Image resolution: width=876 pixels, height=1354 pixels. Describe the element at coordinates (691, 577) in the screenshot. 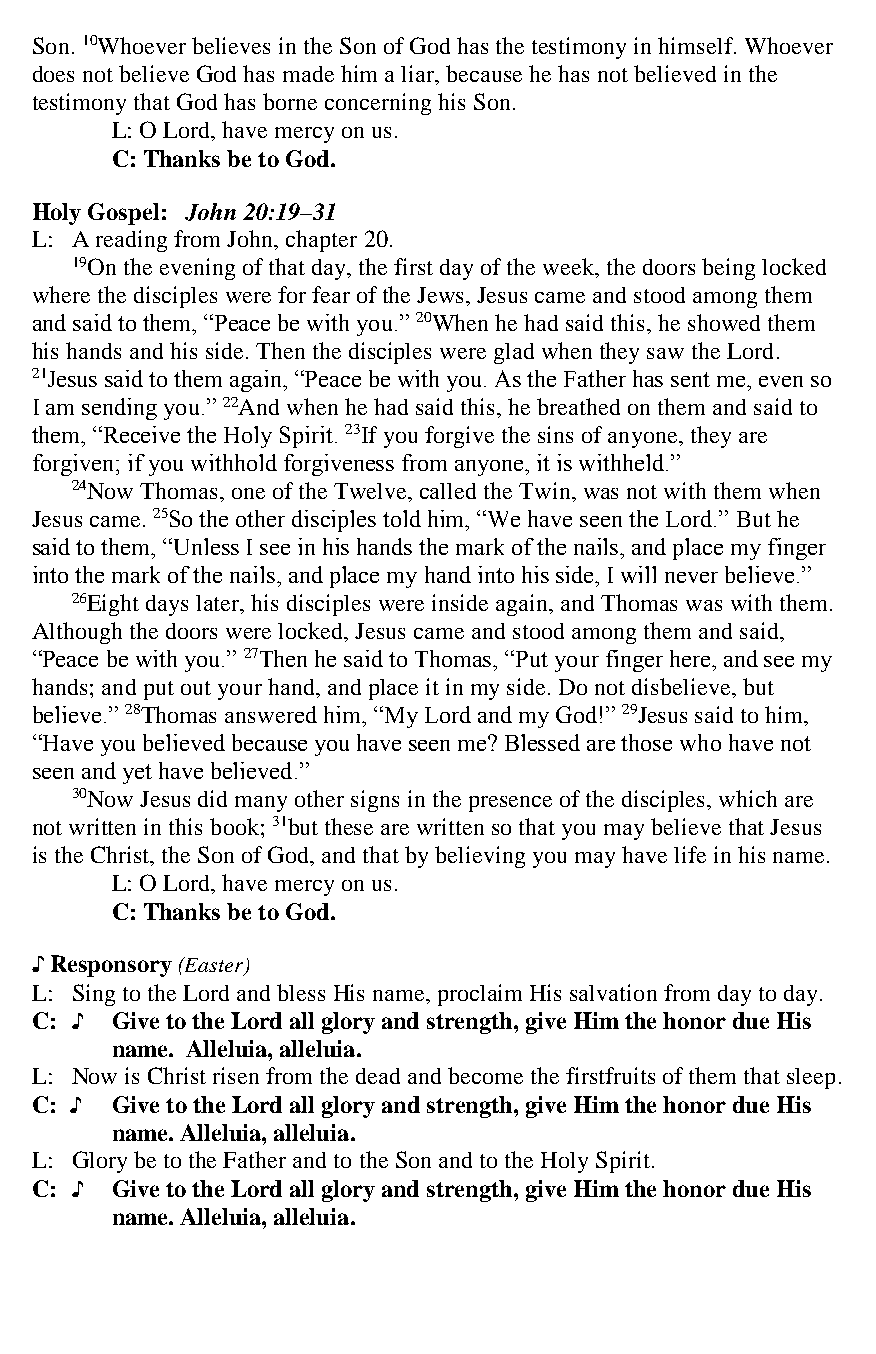

I see `never` at that location.
